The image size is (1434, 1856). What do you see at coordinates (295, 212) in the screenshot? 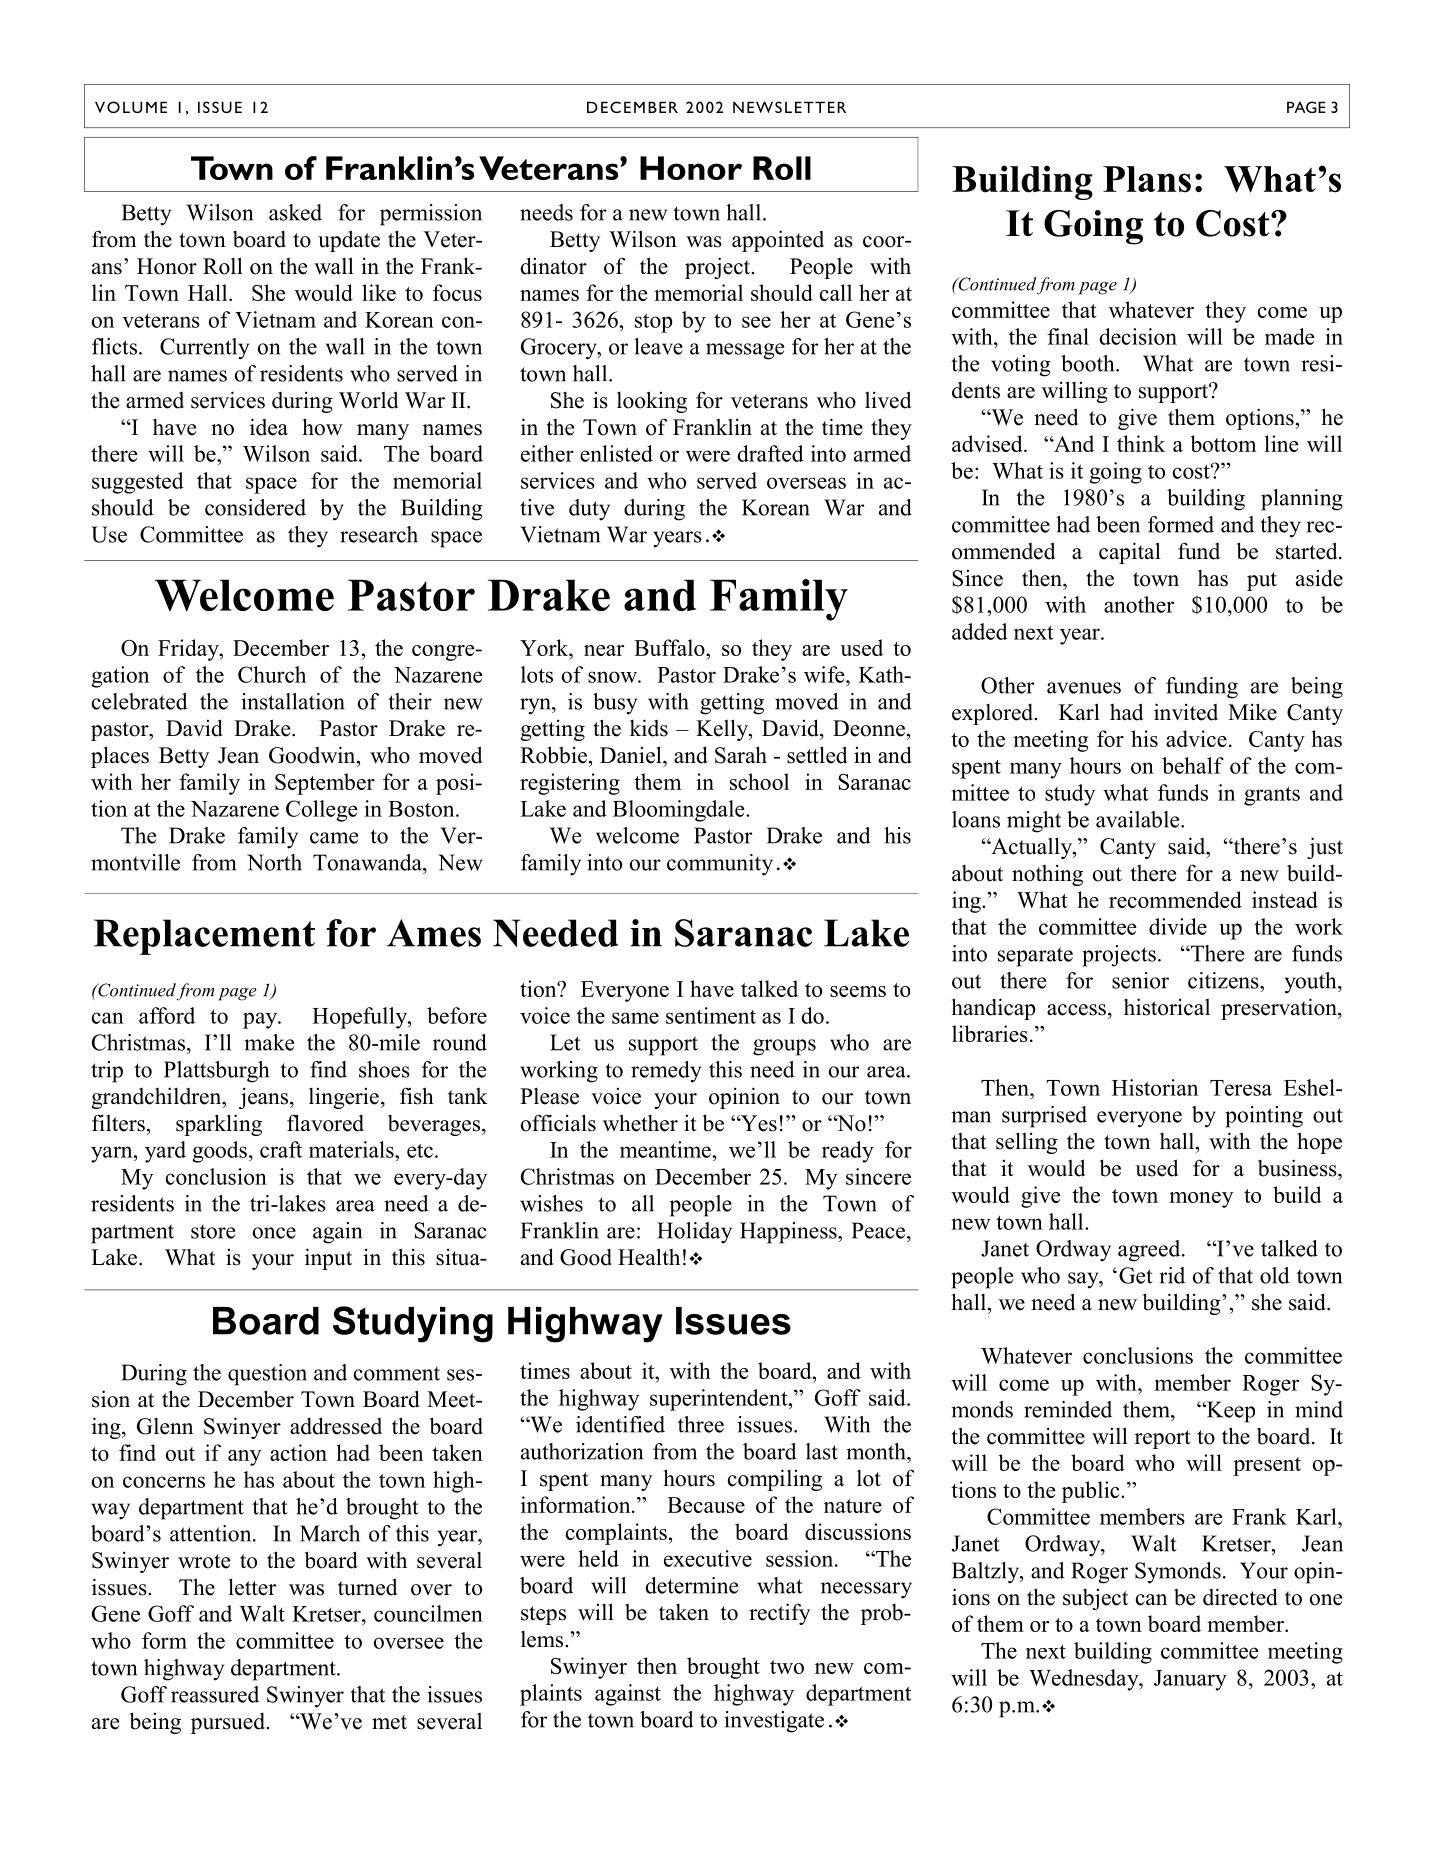
I see `asked` at bounding box center [295, 212].
